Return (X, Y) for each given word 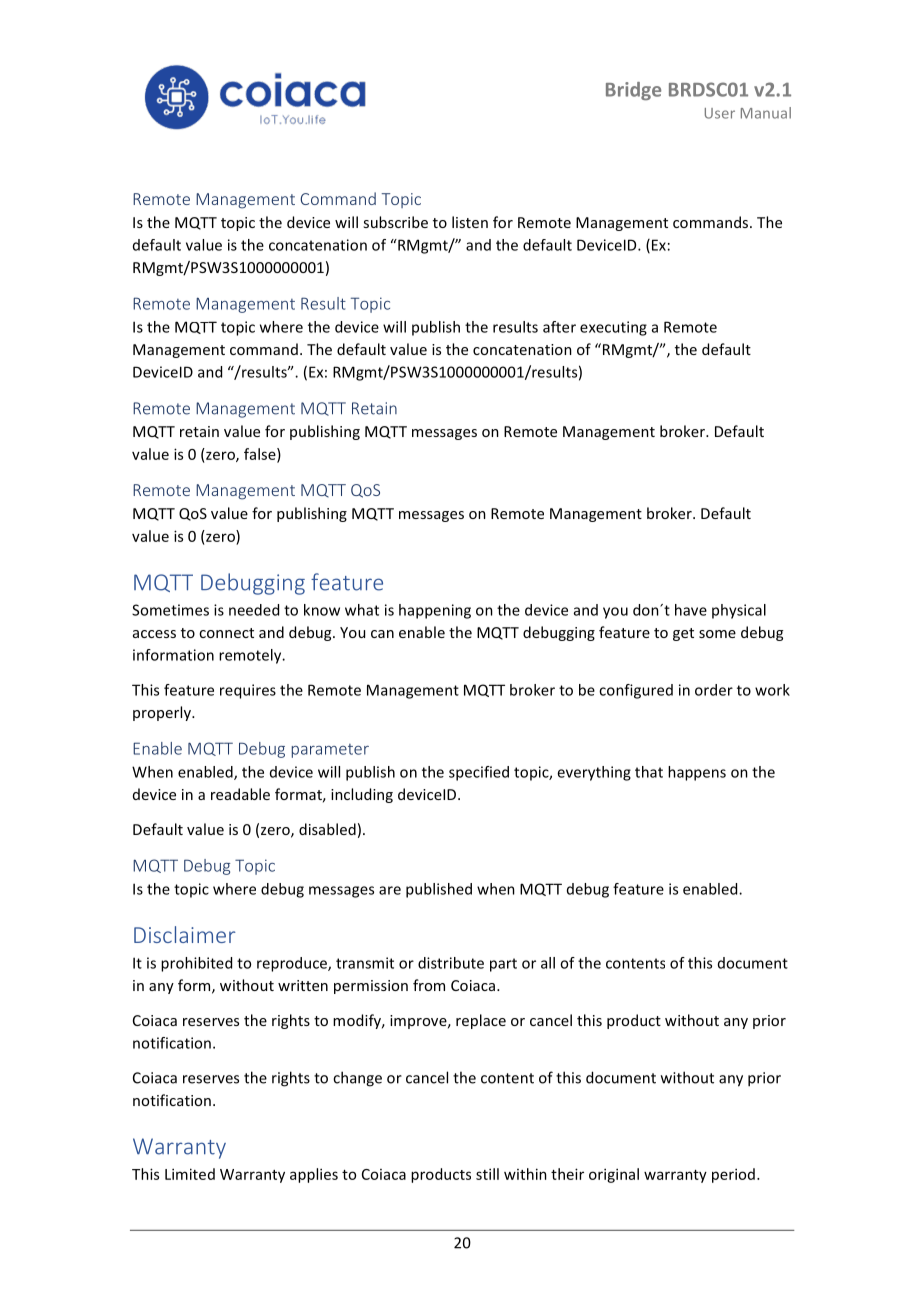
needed (254, 610)
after (559, 327)
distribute (451, 963)
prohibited (196, 964)
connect (226, 633)
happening (435, 611)
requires (248, 691)
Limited (190, 1174)
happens (697, 773)
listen (470, 222)
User (720, 113)
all (548, 963)
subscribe (395, 222)
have (691, 610)
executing (613, 328)
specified (479, 773)
